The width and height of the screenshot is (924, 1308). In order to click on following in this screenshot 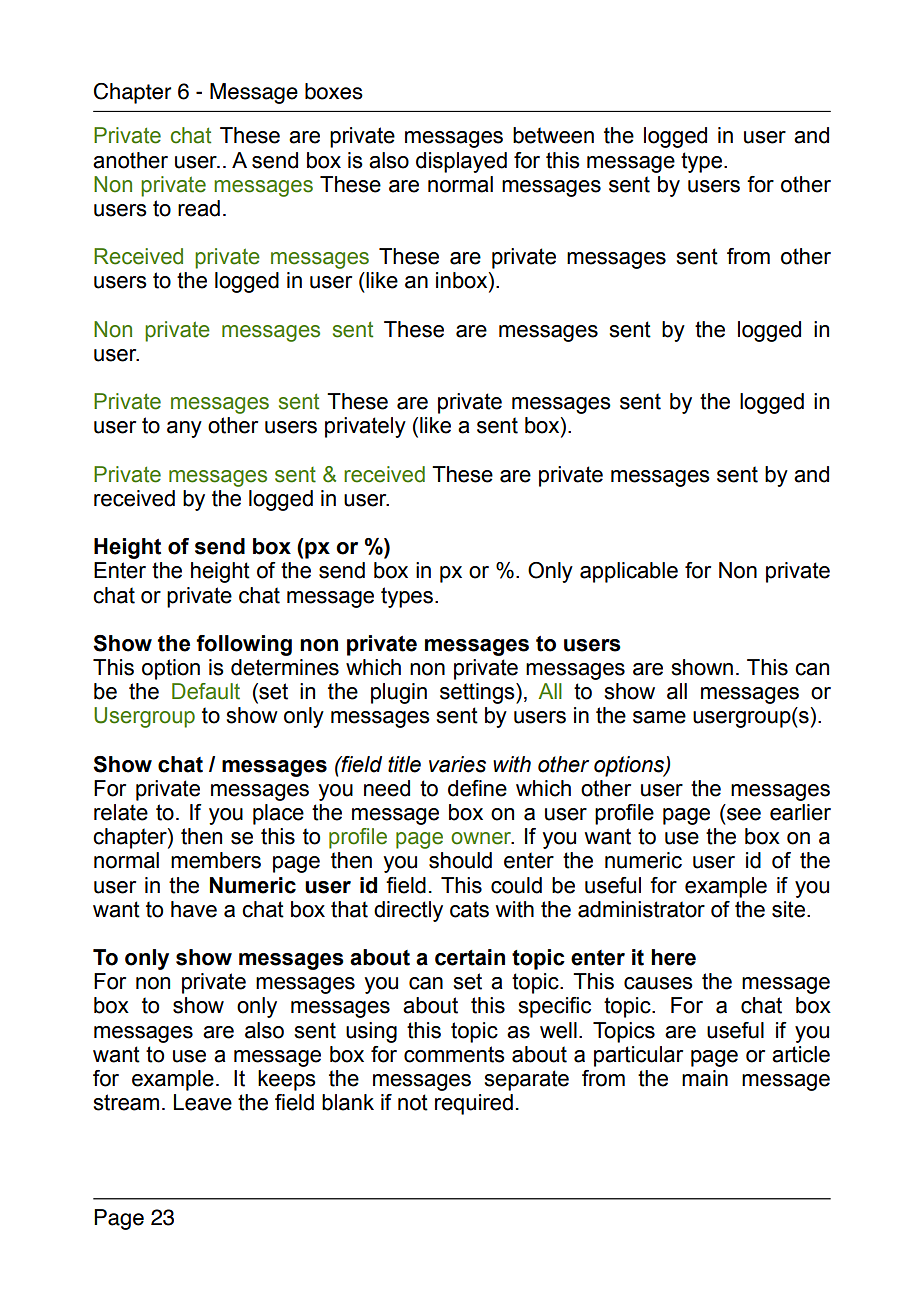, I will do `click(244, 645)`.
